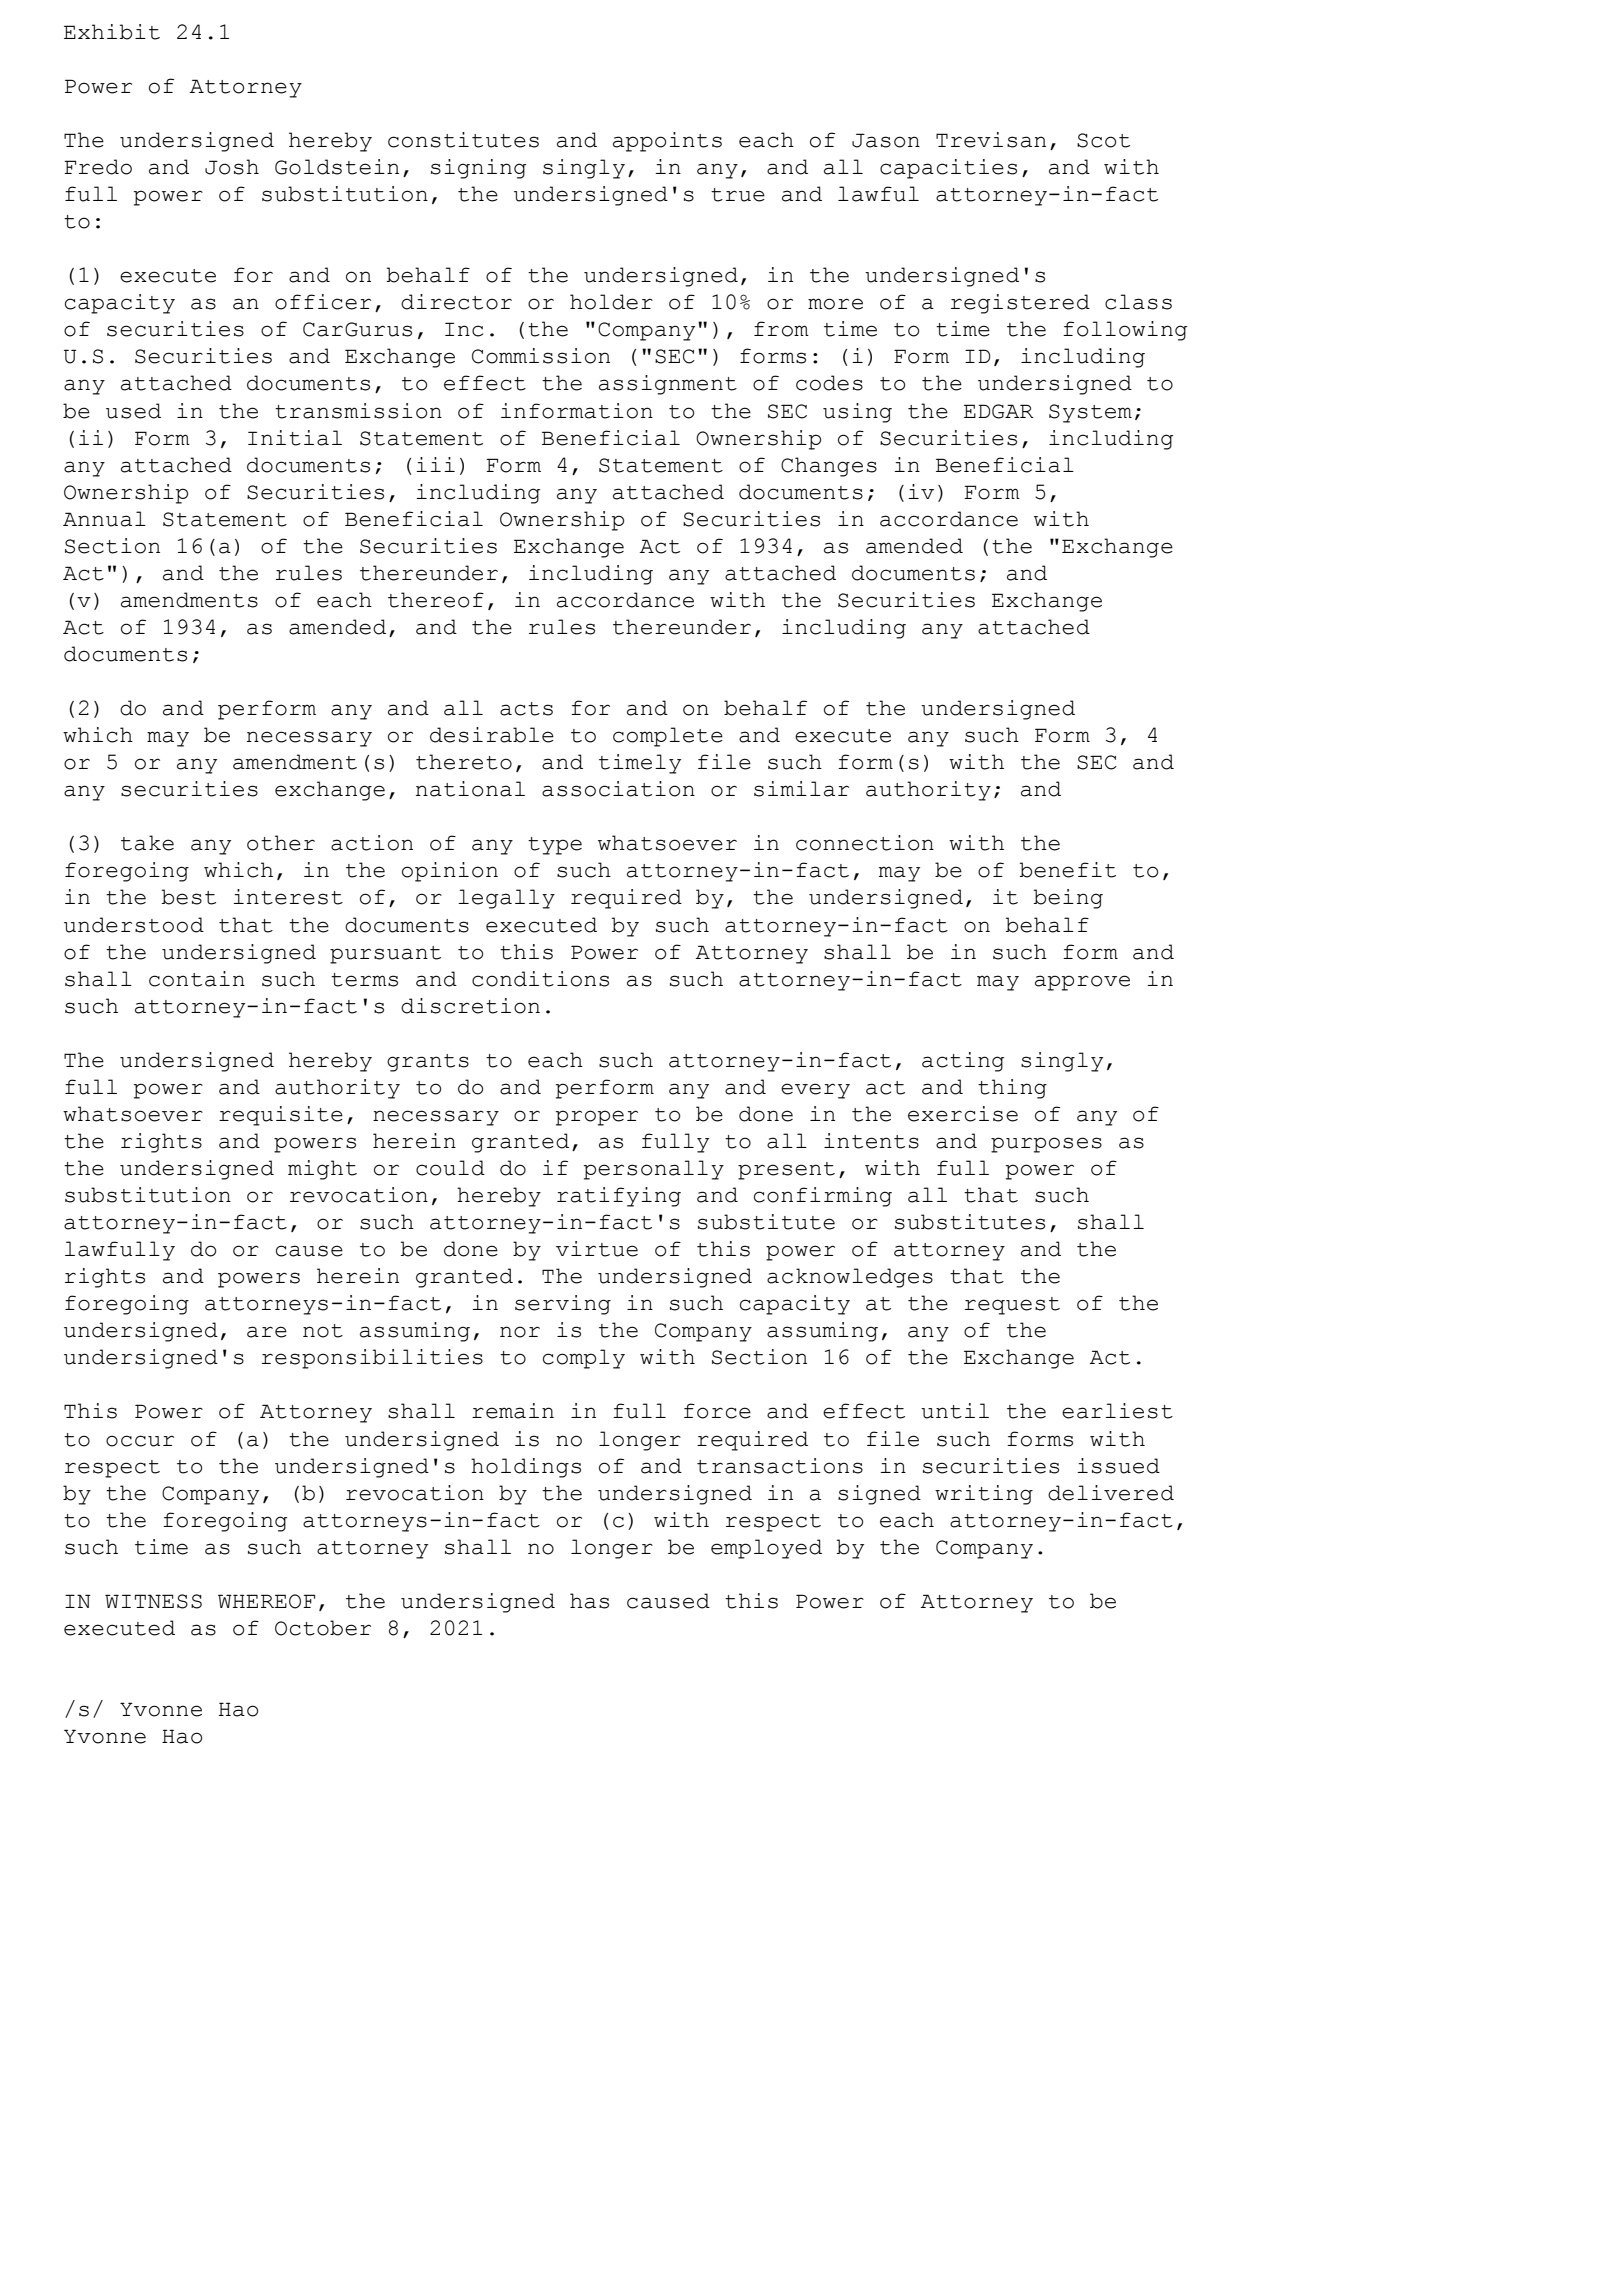 The width and height of the screenshot is (1610, 2279). Describe the element at coordinates (295, 438) in the screenshot. I see `Initial` at that location.
